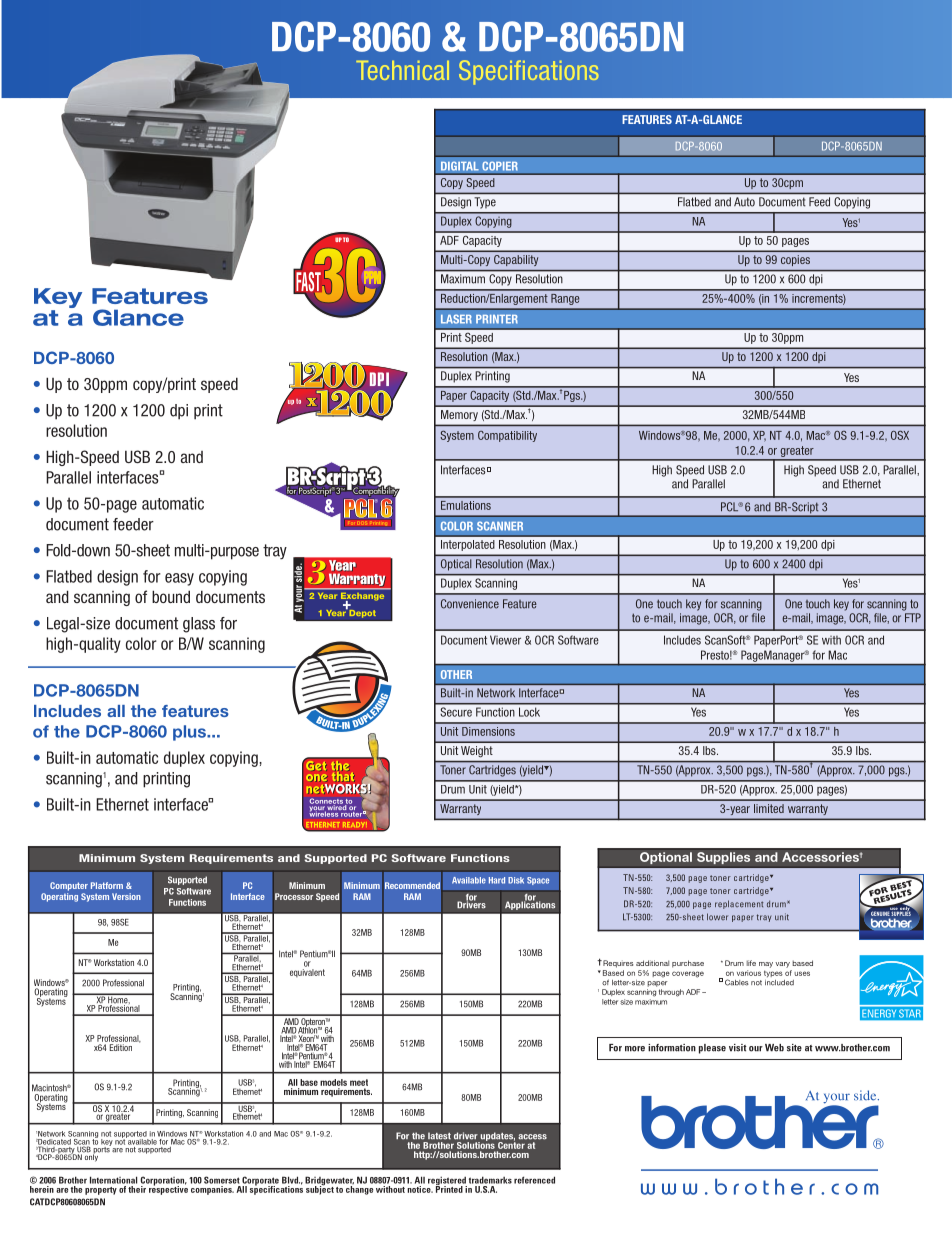 The image size is (952, 1233). I want to click on FTP, so click(913, 617).
